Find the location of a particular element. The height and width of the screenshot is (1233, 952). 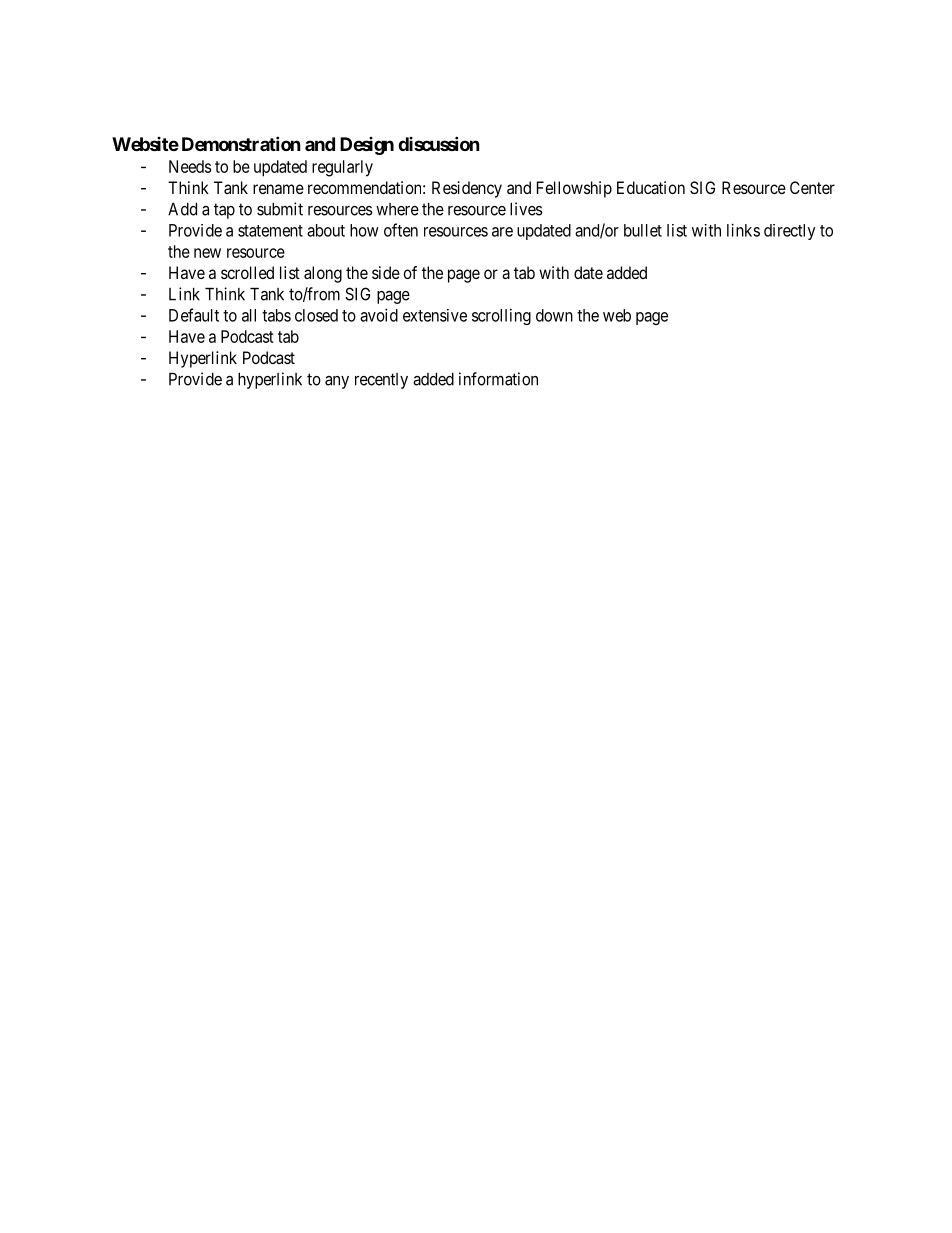

information is located at coordinates (498, 379).
